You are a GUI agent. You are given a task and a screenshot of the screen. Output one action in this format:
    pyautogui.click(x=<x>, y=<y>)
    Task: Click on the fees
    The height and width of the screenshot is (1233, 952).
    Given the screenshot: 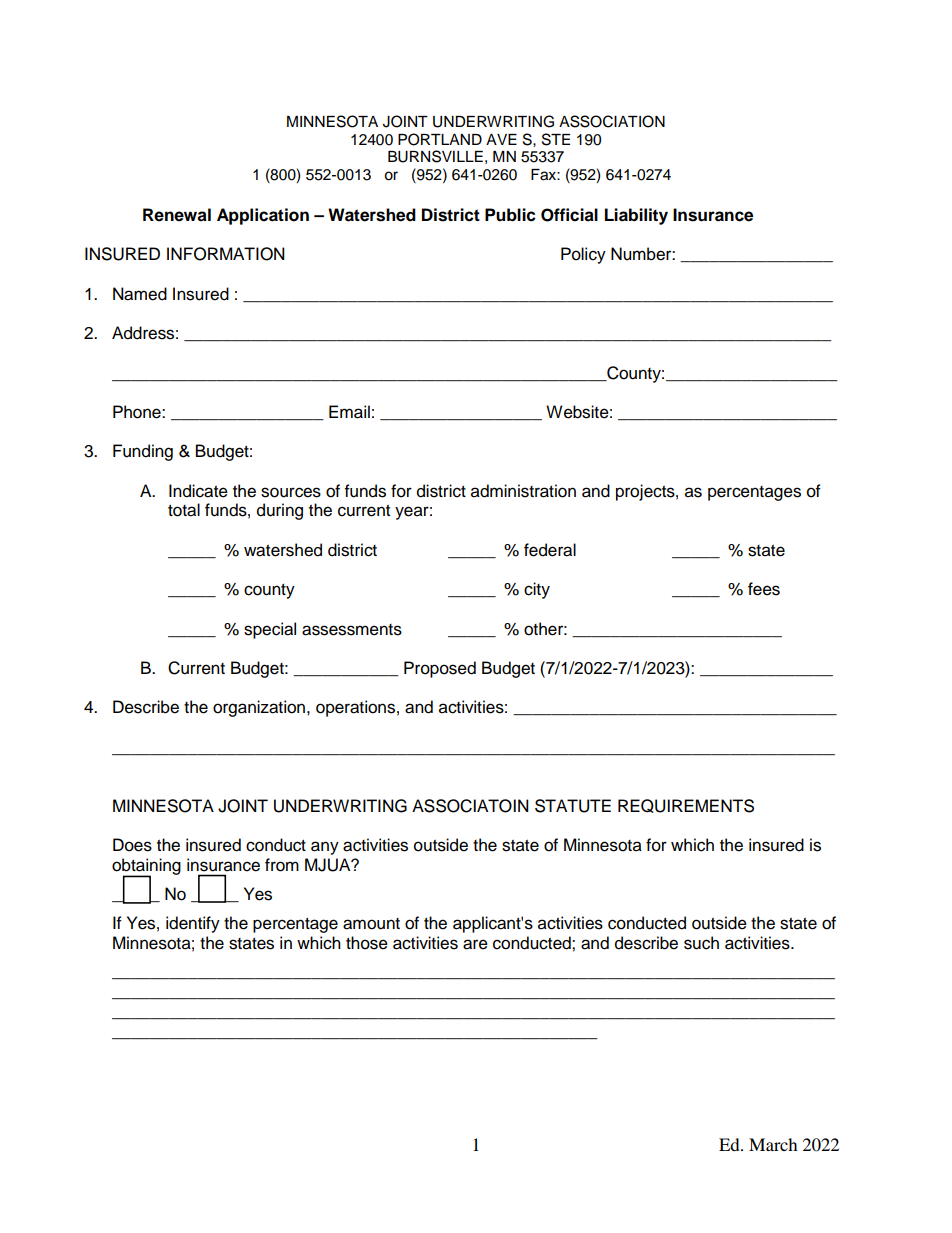 What is the action you would take?
    pyautogui.click(x=764, y=589)
